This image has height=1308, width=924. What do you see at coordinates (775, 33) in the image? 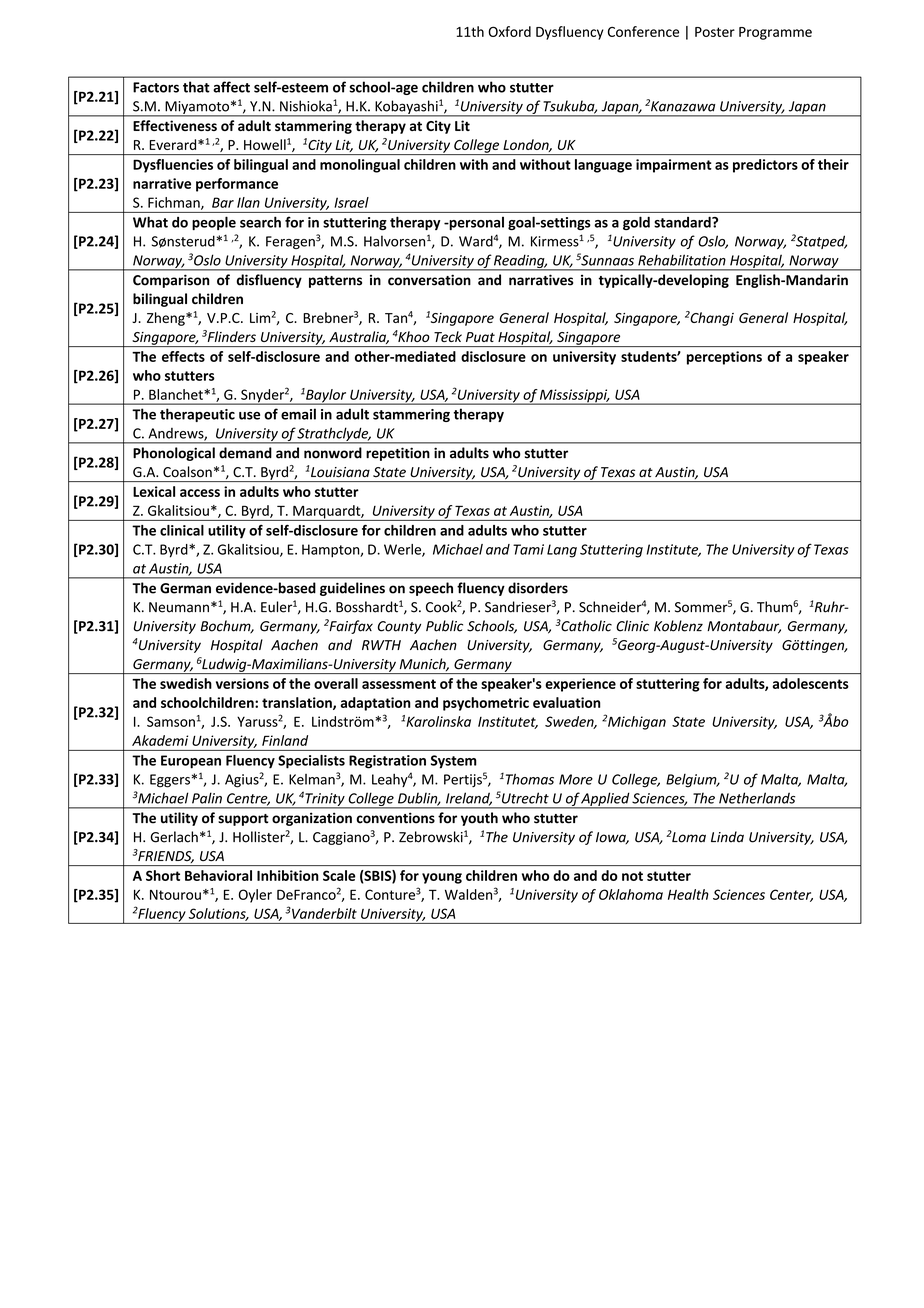
I see `Programme` at bounding box center [775, 33].
